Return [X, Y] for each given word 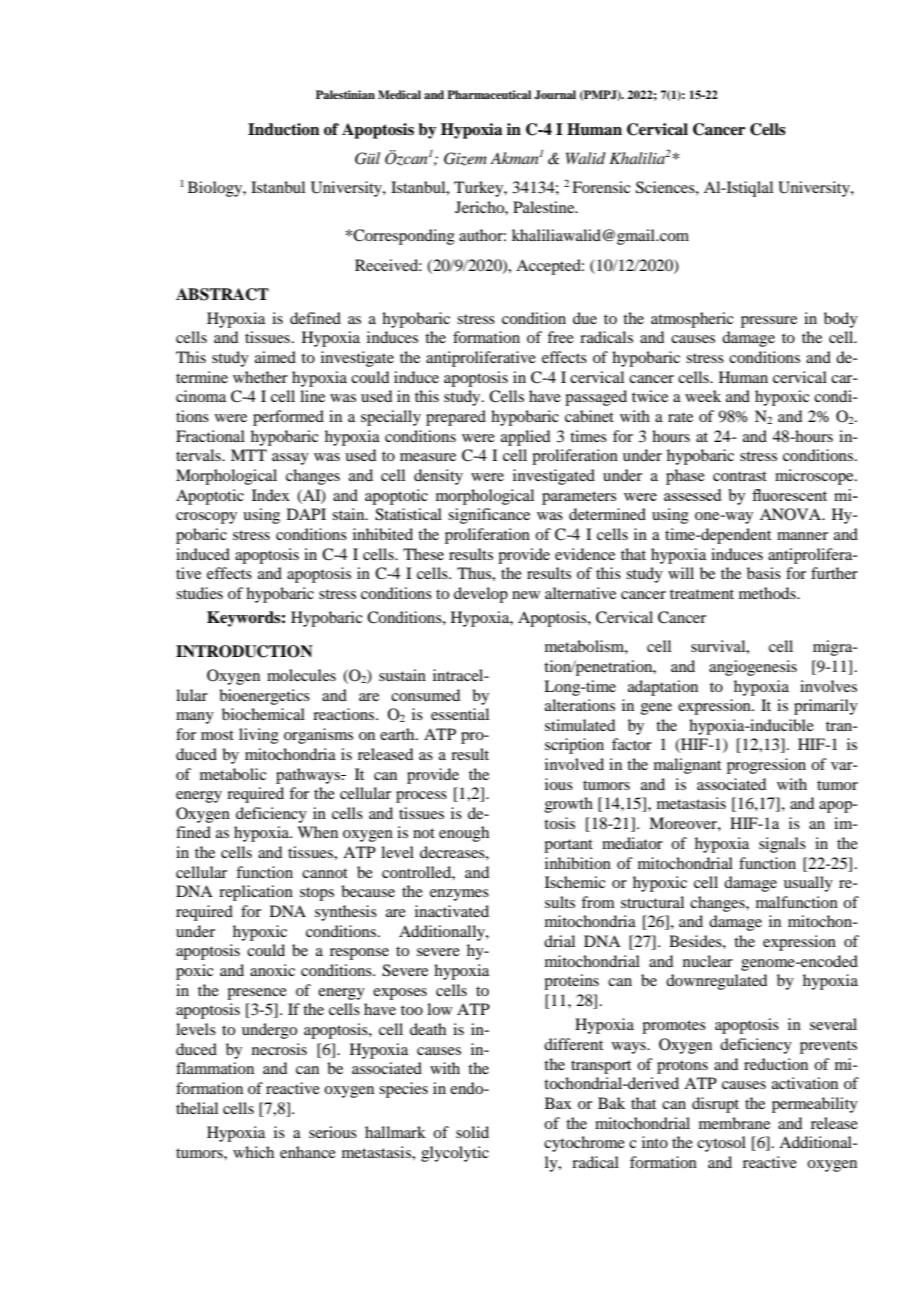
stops [317, 894]
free [560, 337]
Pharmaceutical [489, 94]
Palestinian [345, 94]
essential [460, 714]
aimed [275, 357]
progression [766, 766]
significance [489, 516]
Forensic [601, 187]
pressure [769, 322]
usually [808, 884]
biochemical [263, 714]
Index [271, 495]
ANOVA [792, 514]
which [253, 1152]
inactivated [452, 911]
